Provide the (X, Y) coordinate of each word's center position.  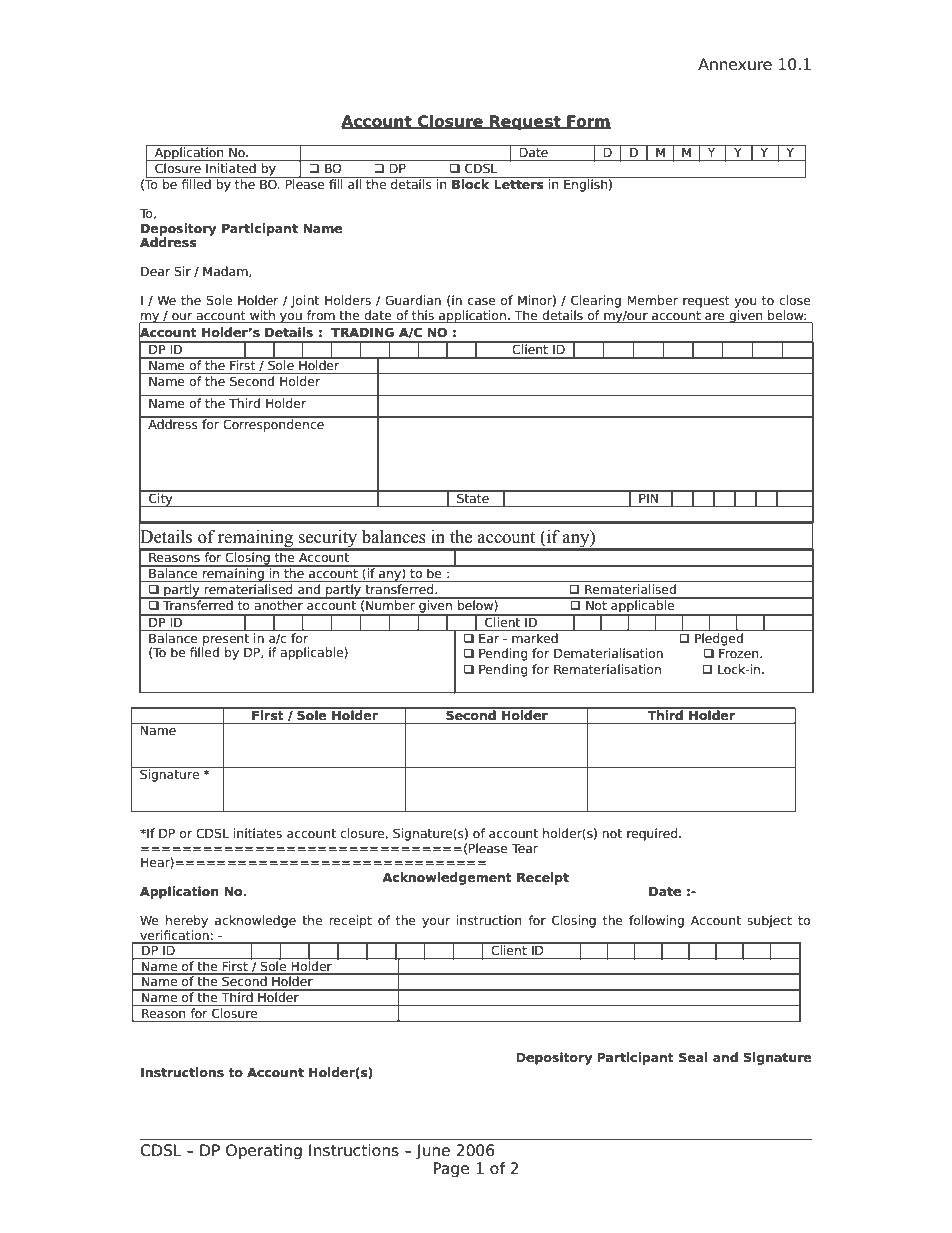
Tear (525, 848)
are (714, 316)
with (262, 315)
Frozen (740, 653)
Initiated (231, 168)
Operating (264, 1151)
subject (769, 921)
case (482, 301)
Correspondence (273, 424)
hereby (187, 921)
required (653, 834)
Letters (519, 184)
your (436, 923)
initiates (258, 833)
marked (535, 638)
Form (588, 122)
